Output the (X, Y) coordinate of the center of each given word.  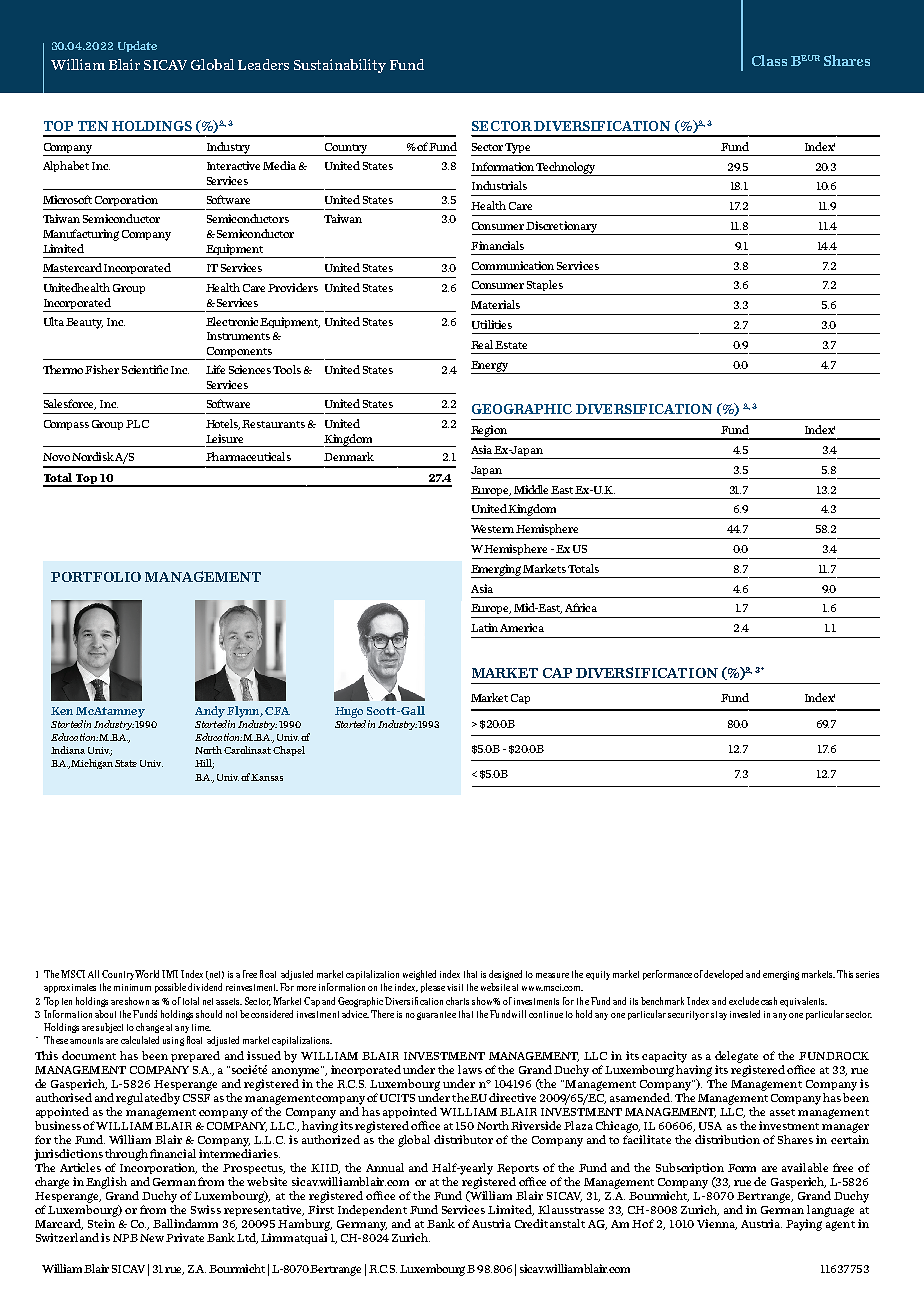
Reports (518, 1169)
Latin (484, 627)
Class (769, 60)
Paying (804, 1225)
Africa (581, 607)
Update (137, 46)
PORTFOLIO (96, 577)
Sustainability (340, 66)
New (152, 1238)
